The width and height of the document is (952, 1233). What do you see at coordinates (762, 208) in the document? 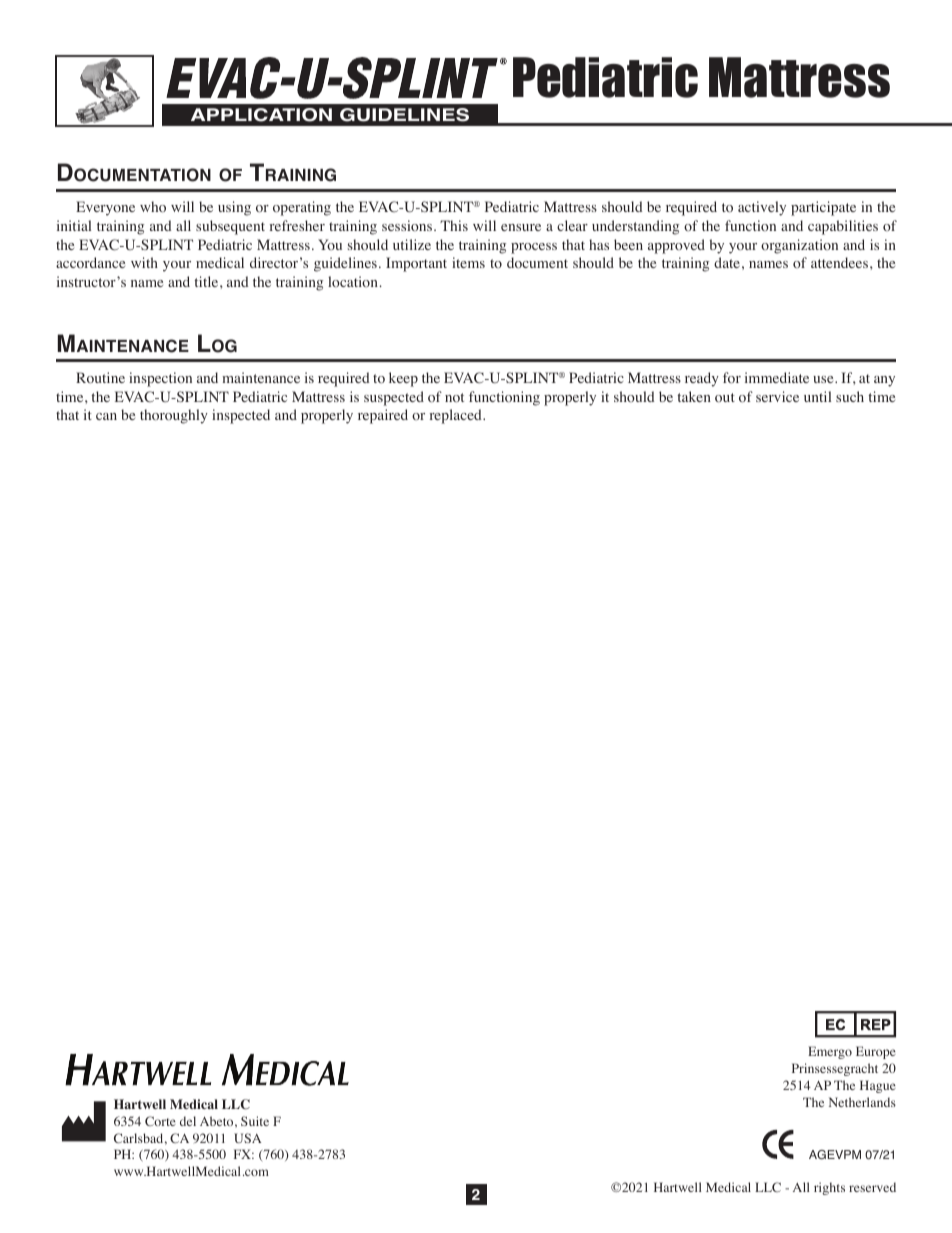
I see `actively` at bounding box center [762, 208].
